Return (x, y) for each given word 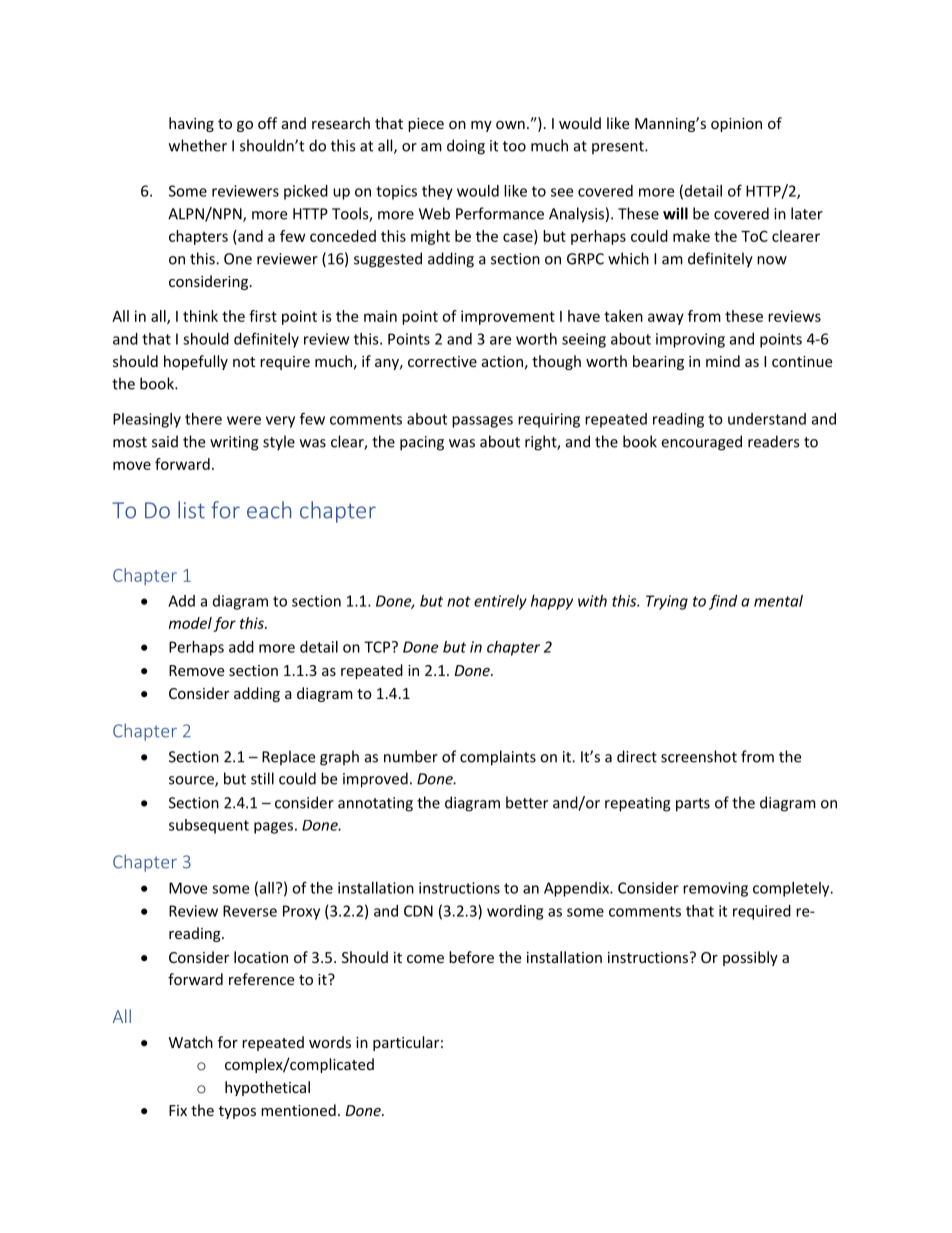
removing (715, 889)
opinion (736, 125)
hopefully (196, 362)
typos (237, 1112)
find (723, 602)
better (527, 802)
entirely (500, 602)
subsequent (209, 826)
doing (466, 147)
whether (198, 145)
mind (723, 361)
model (190, 623)
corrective (442, 361)
